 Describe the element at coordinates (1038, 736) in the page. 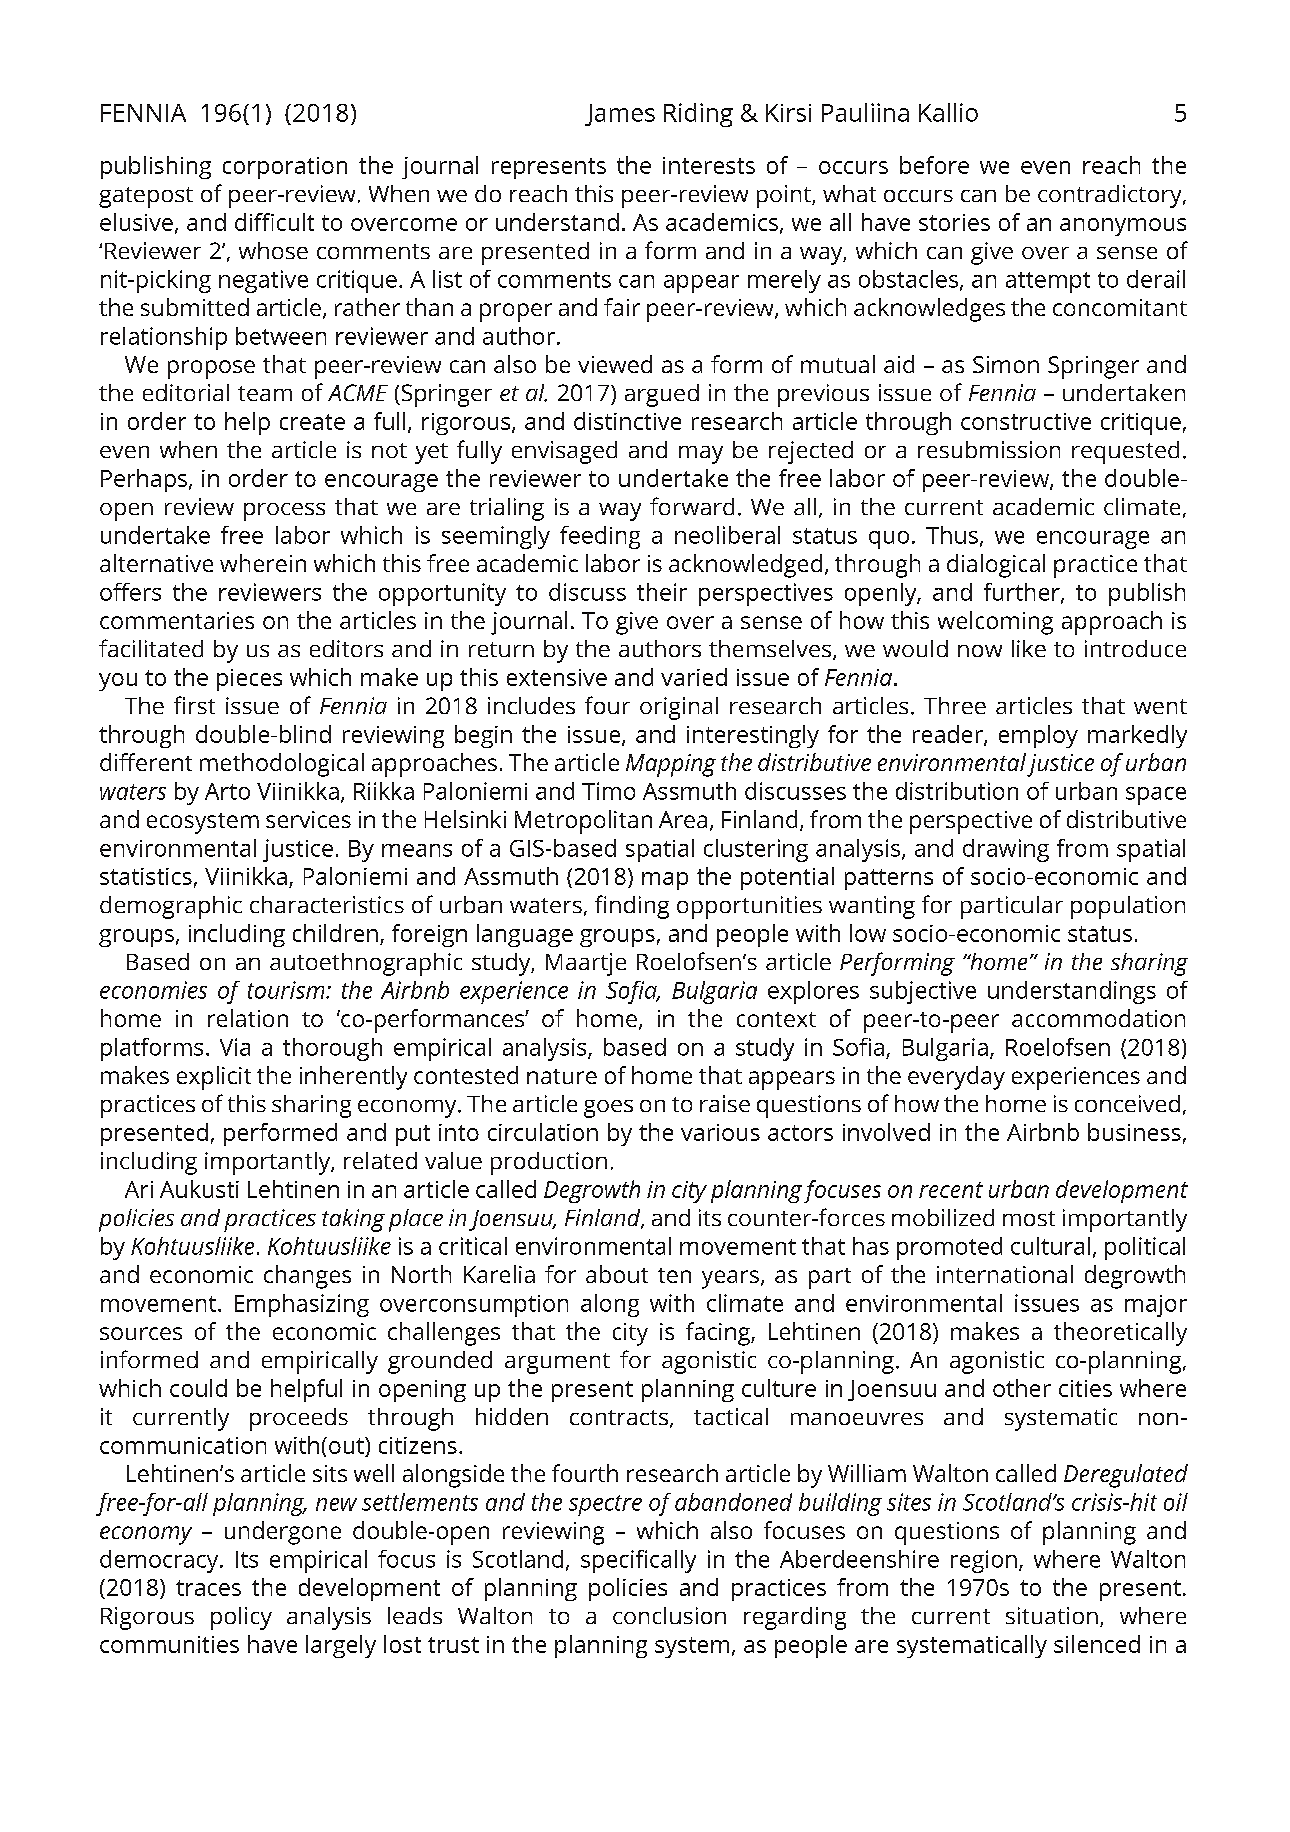

I see `employ` at that location.
